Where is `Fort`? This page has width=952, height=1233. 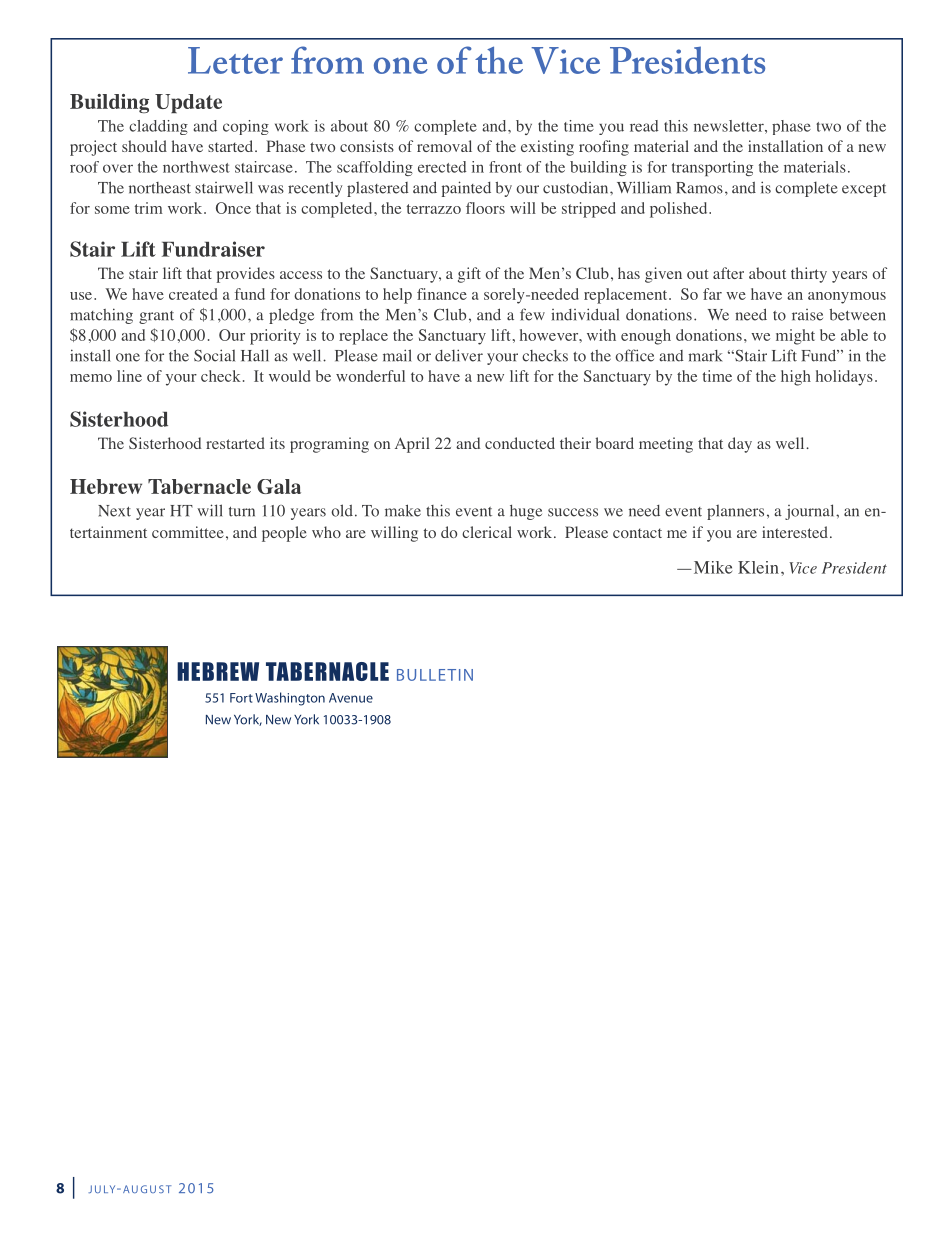
Fort is located at coordinates (241, 698).
